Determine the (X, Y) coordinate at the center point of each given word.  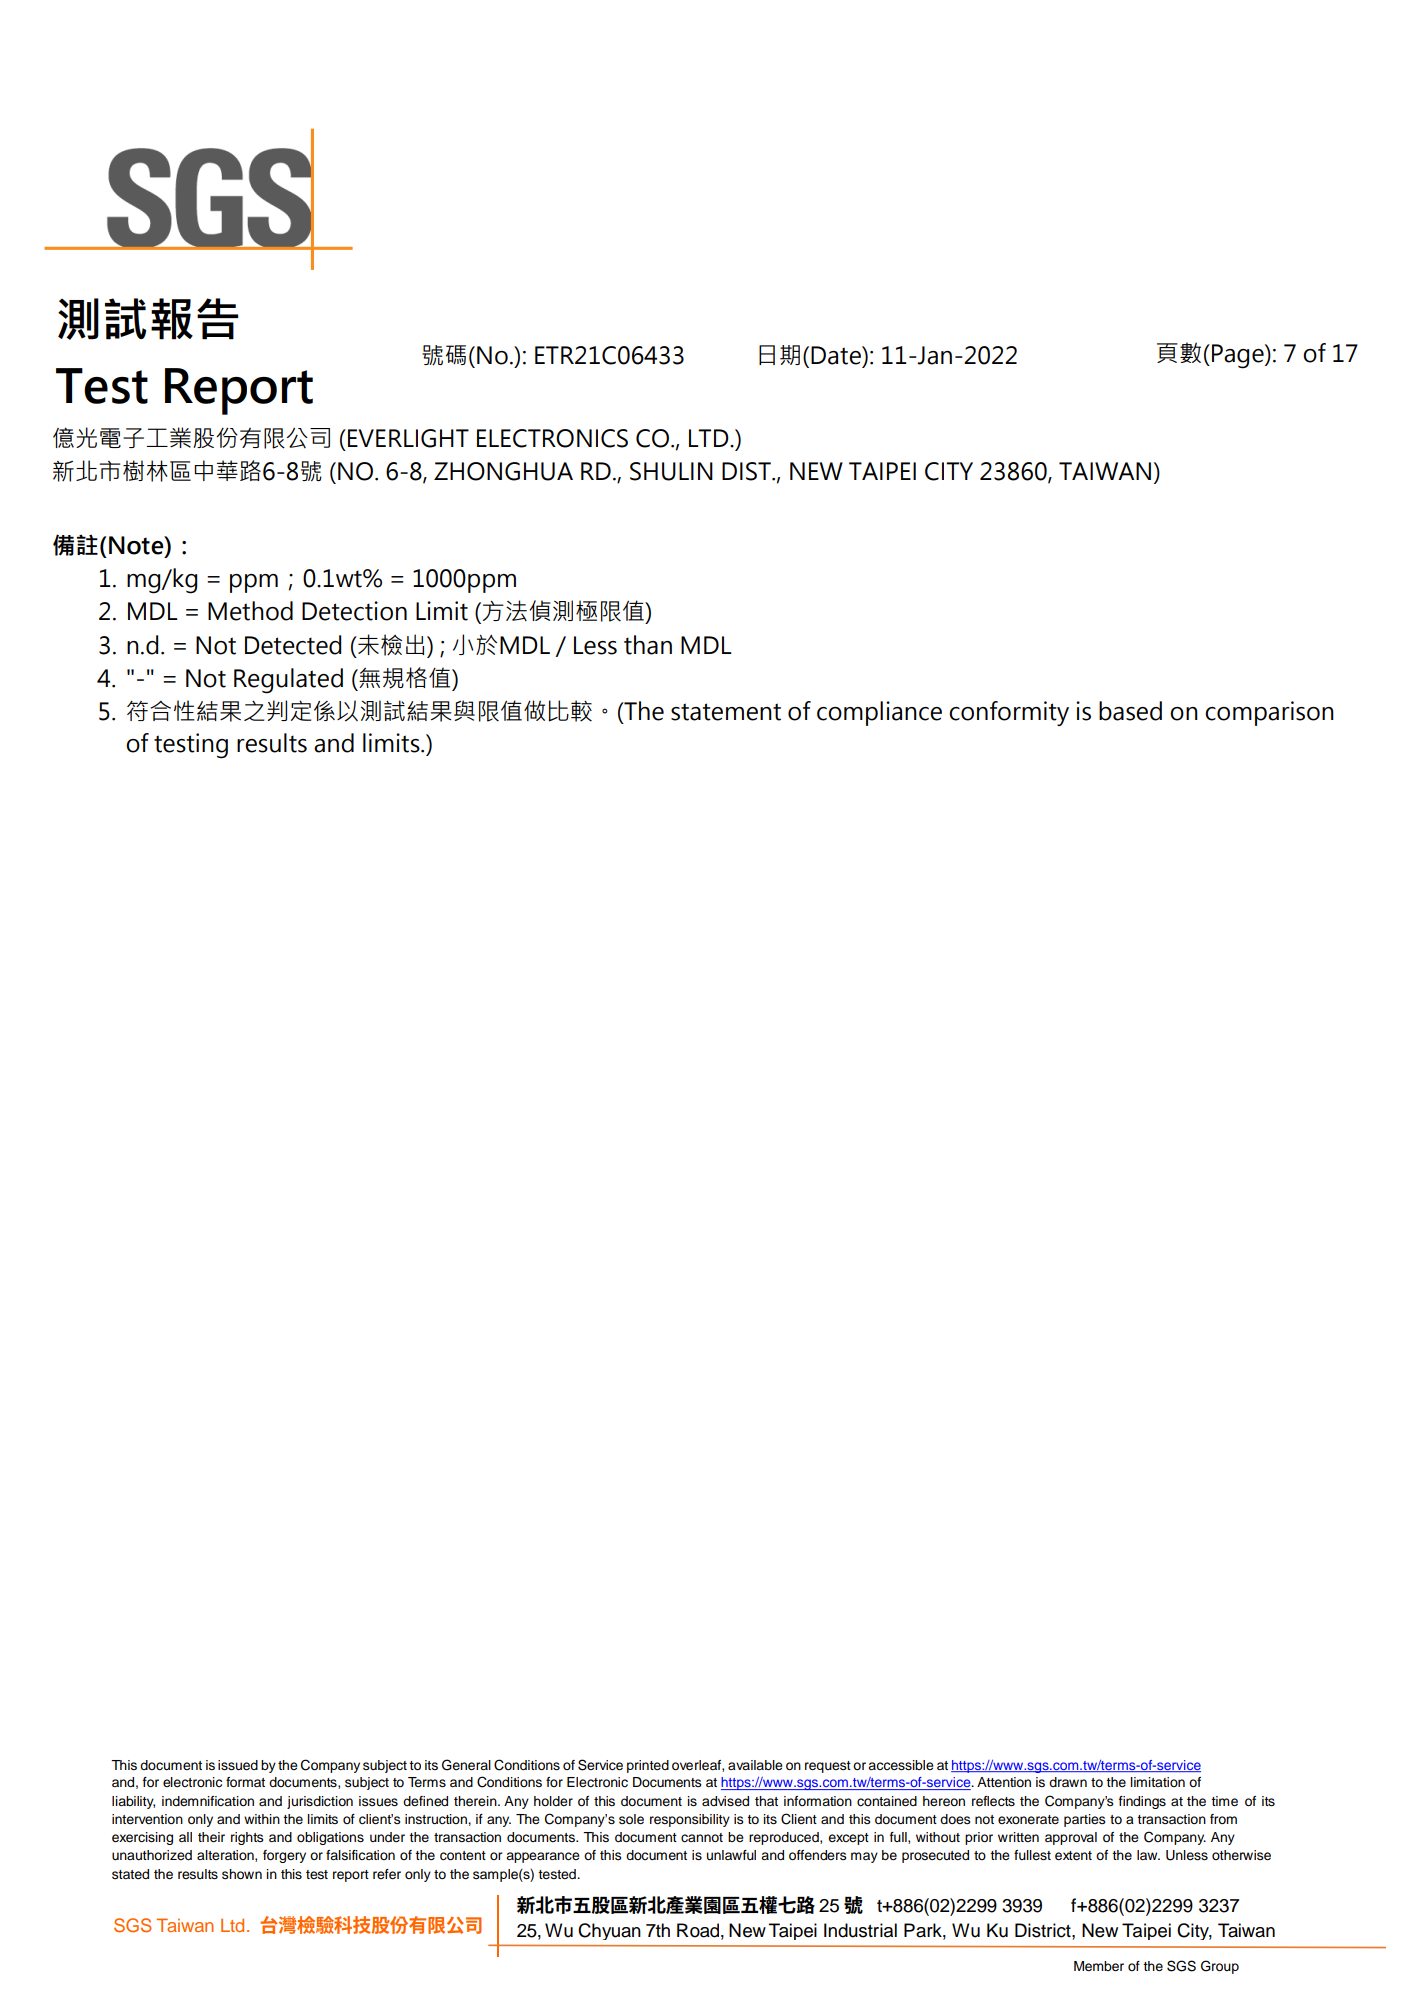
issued (238, 1765)
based (1130, 711)
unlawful (731, 1855)
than (648, 645)
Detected (293, 645)
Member (1099, 1966)
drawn (1068, 1782)
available (755, 1765)
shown (242, 1874)
